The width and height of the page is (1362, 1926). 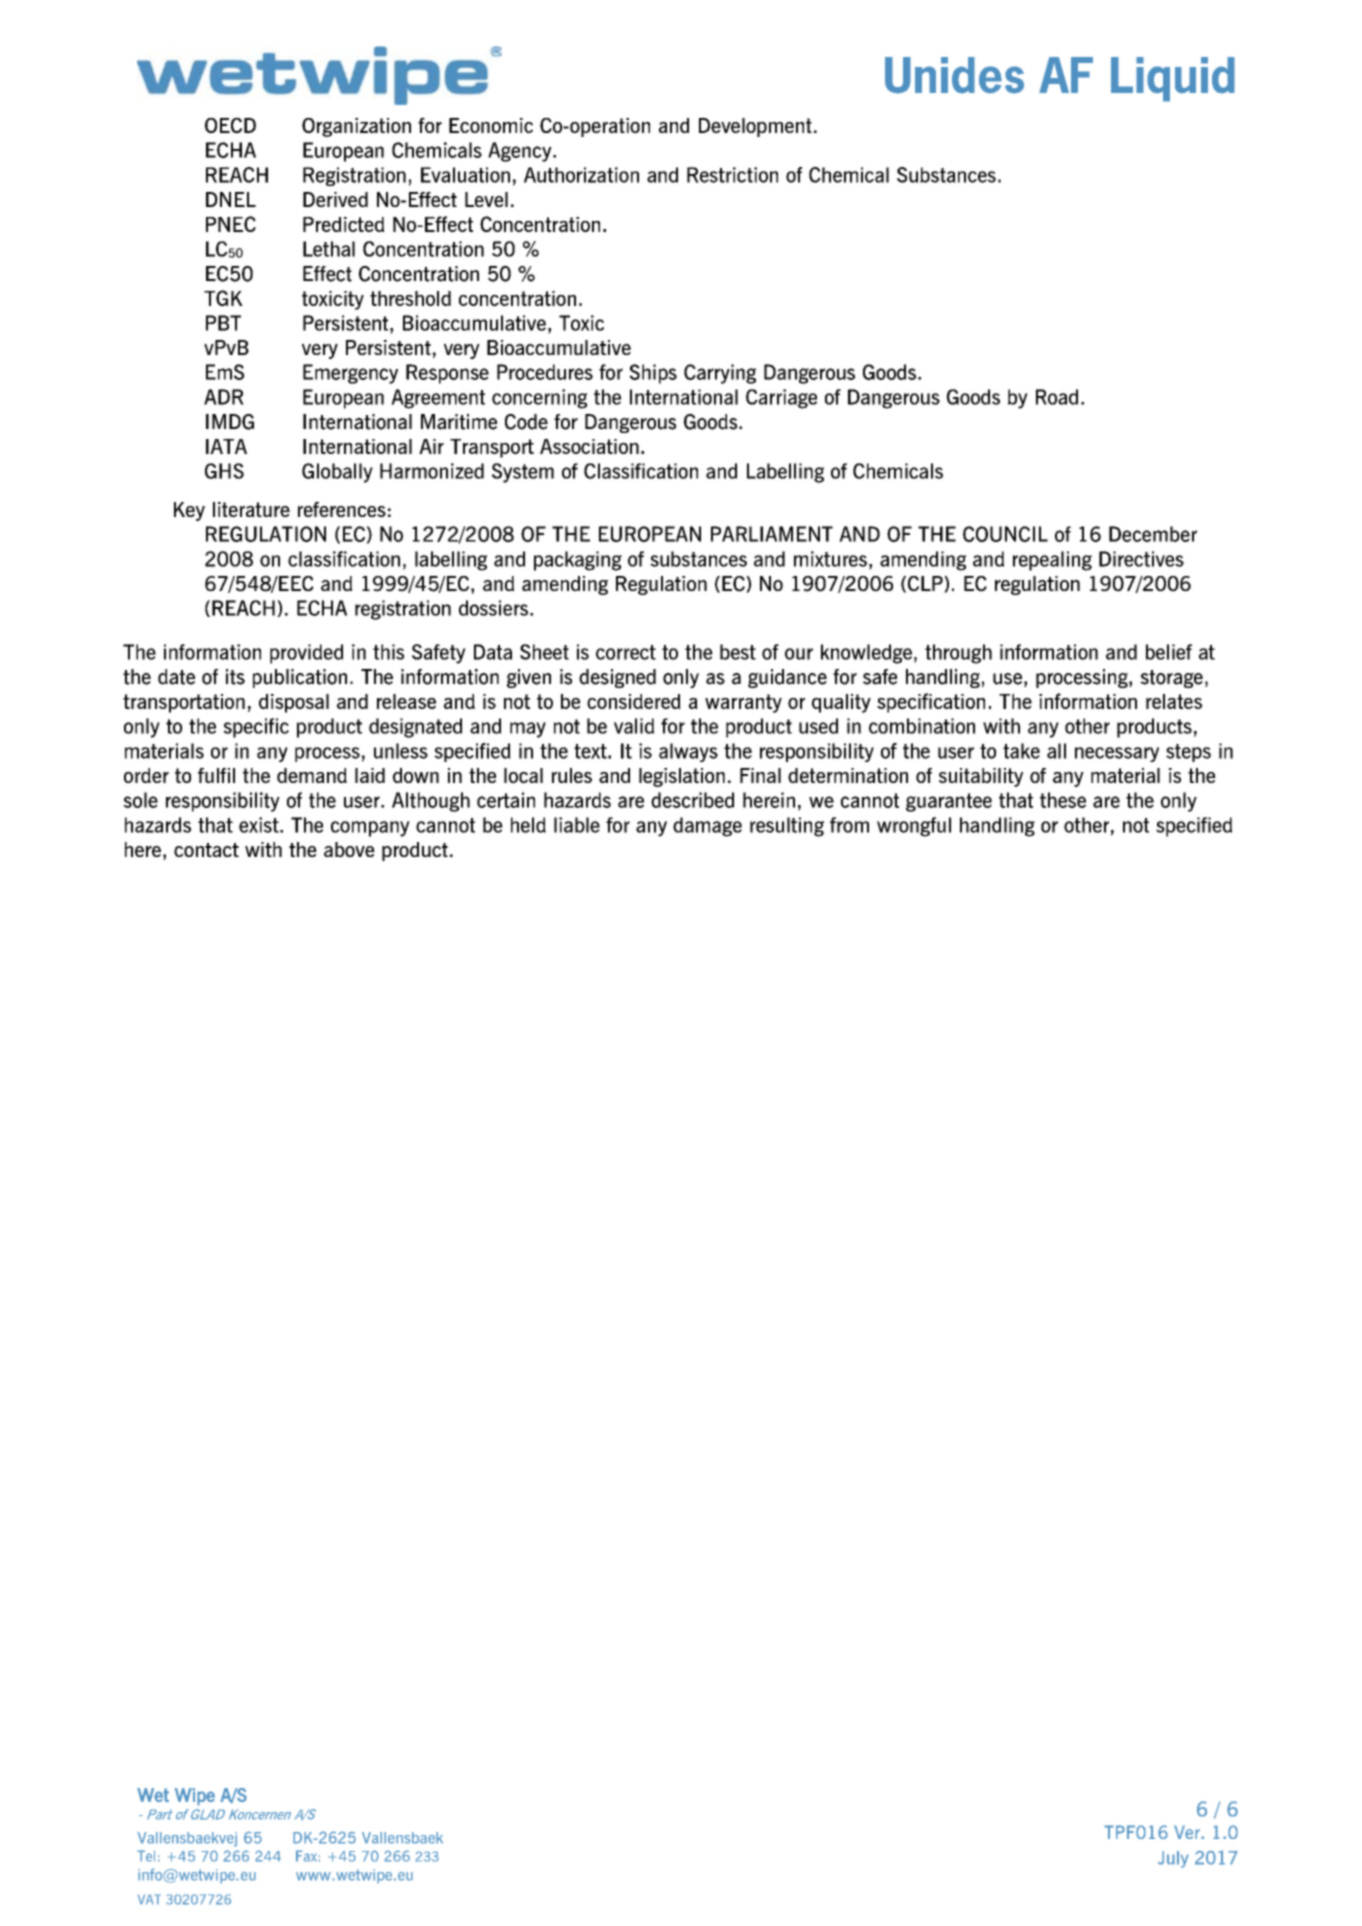 What do you see at coordinates (307, 1856) in the page?
I see `Fax` at bounding box center [307, 1856].
